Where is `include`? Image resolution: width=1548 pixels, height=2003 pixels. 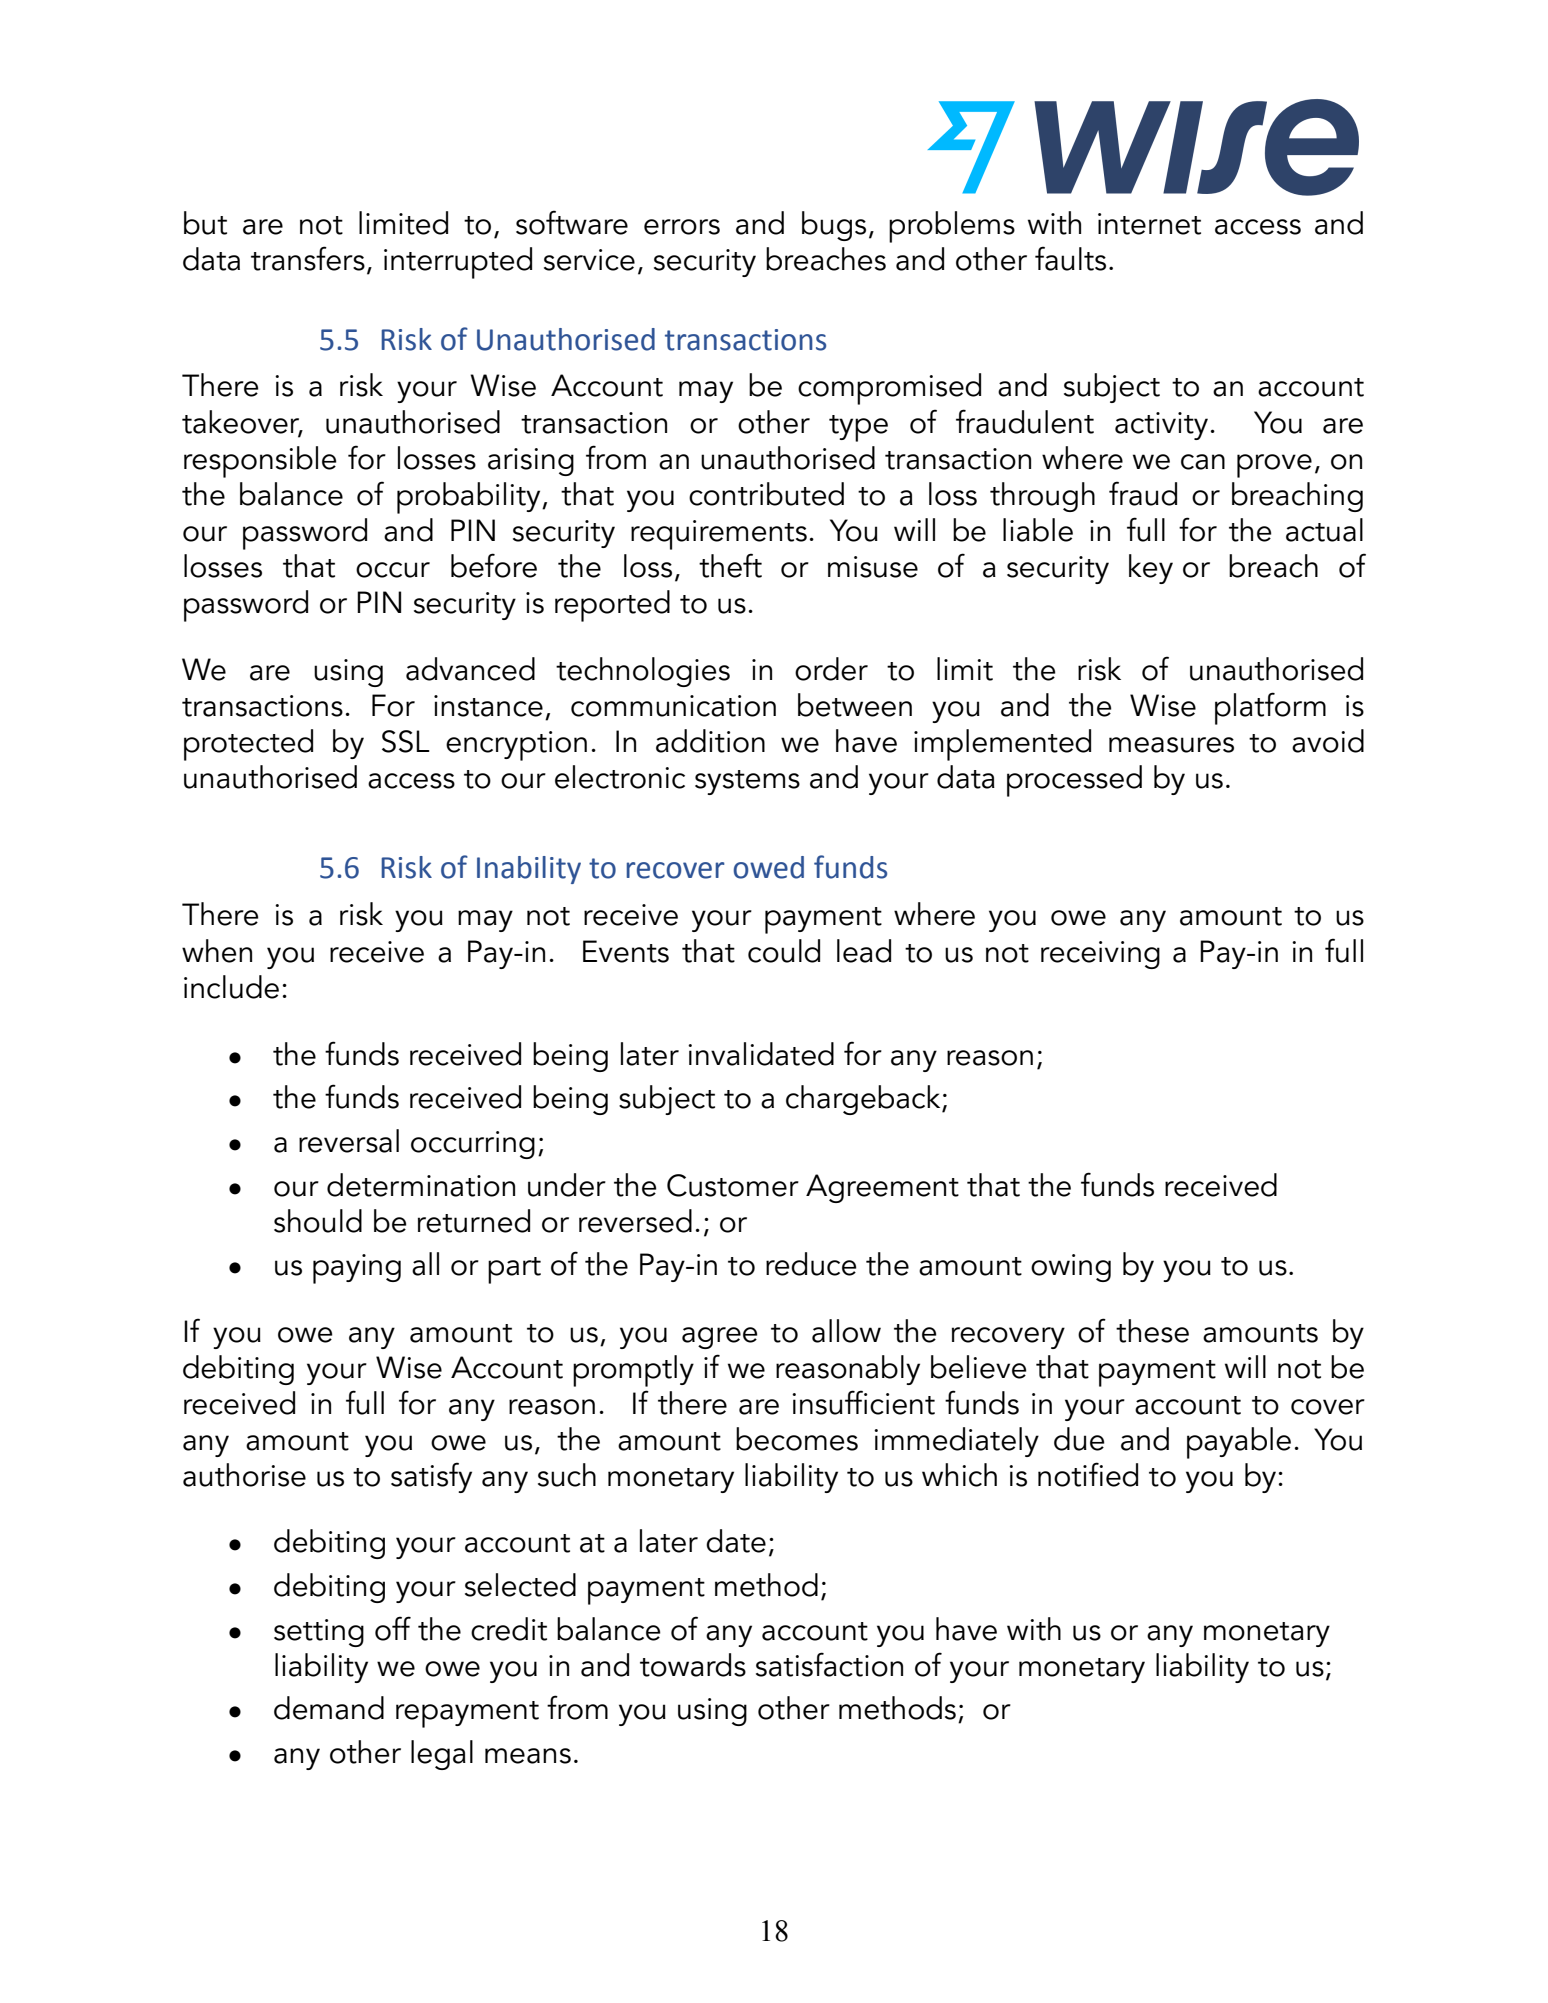 include is located at coordinates (231, 987).
